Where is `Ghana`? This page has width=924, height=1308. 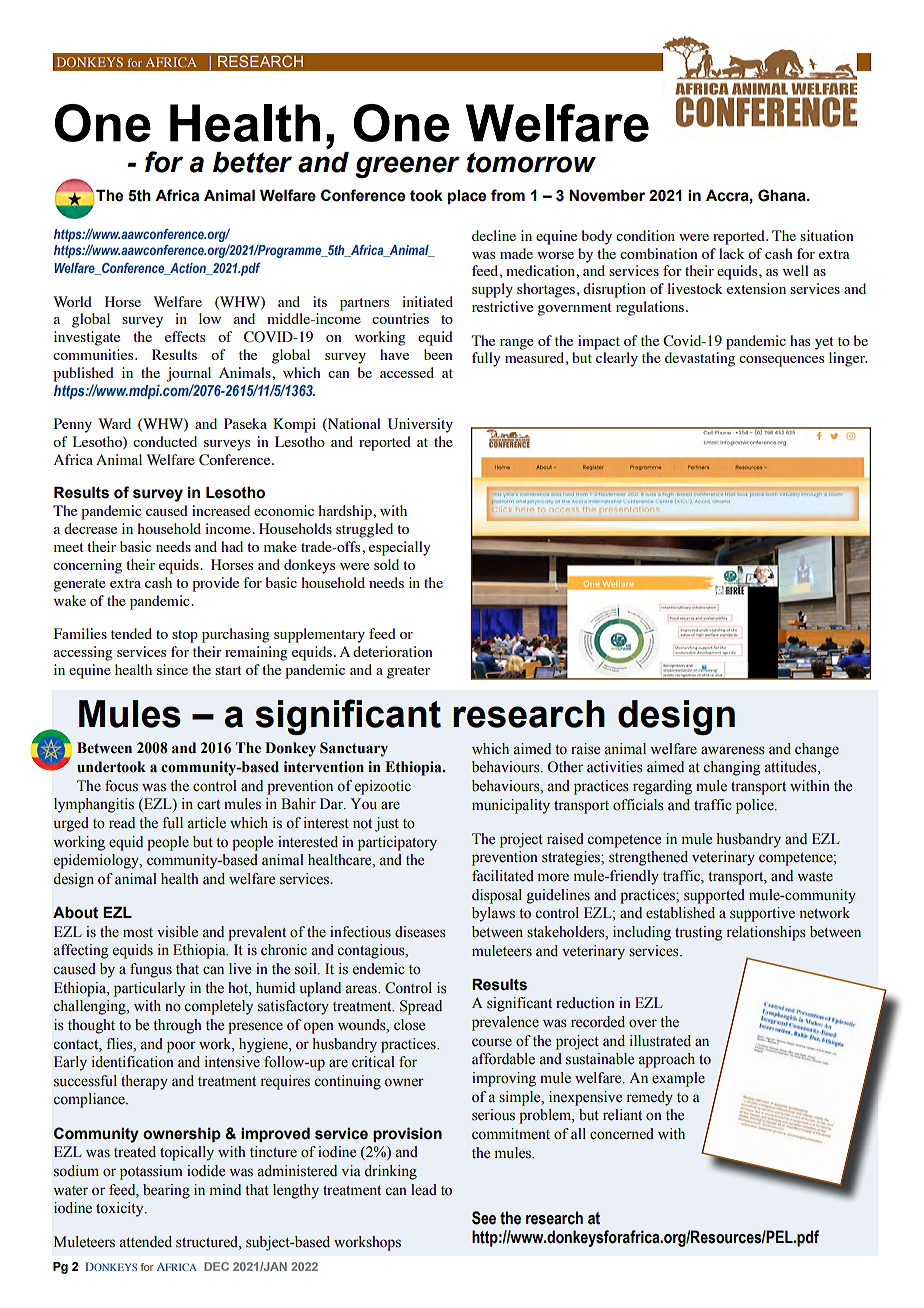 Ghana is located at coordinates (783, 195).
